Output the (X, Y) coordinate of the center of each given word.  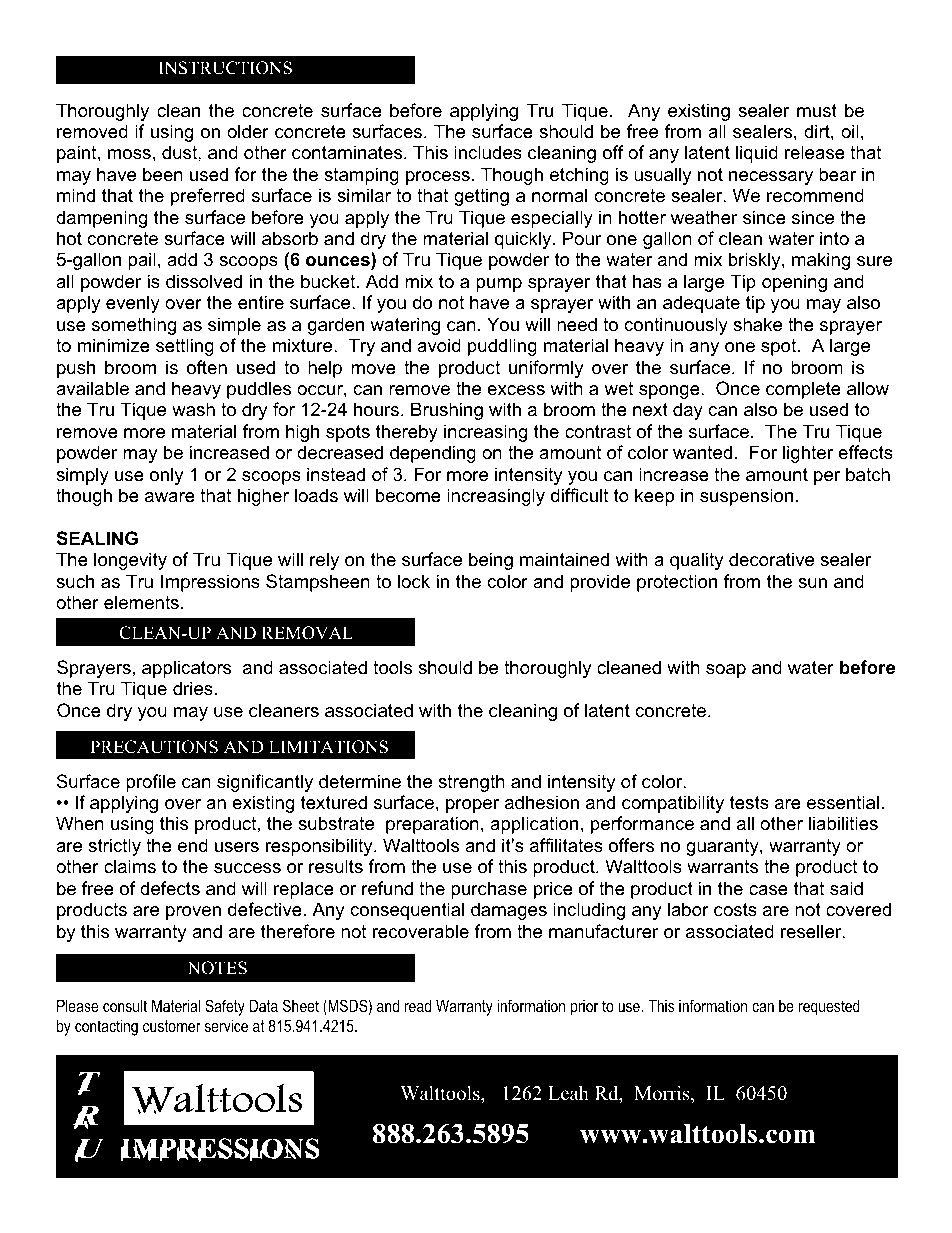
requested (829, 1007)
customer (172, 1026)
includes (488, 152)
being (491, 561)
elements (141, 602)
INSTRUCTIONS (225, 68)
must (817, 110)
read (418, 1005)
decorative (771, 559)
